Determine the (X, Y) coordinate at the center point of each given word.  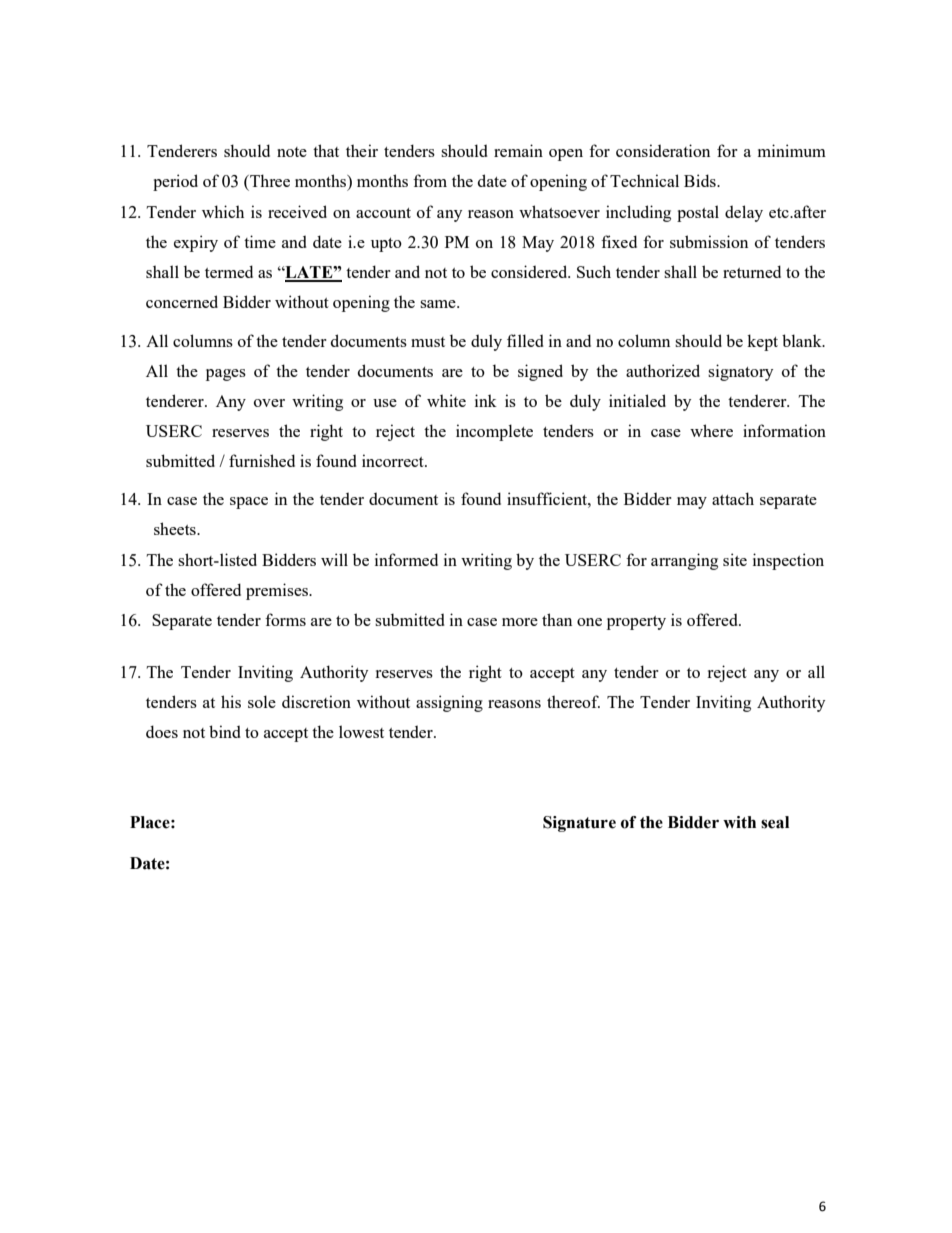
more (520, 622)
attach (733, 498)
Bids (701, 180)
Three (269, 180)
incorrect (394, 460)
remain (518, 150)
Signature (579, 824)
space (249, 503)
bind (225, 731)
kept (762, 342)
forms (285, 619)
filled (525, 340)
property (636, 623)
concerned (182, 301)
